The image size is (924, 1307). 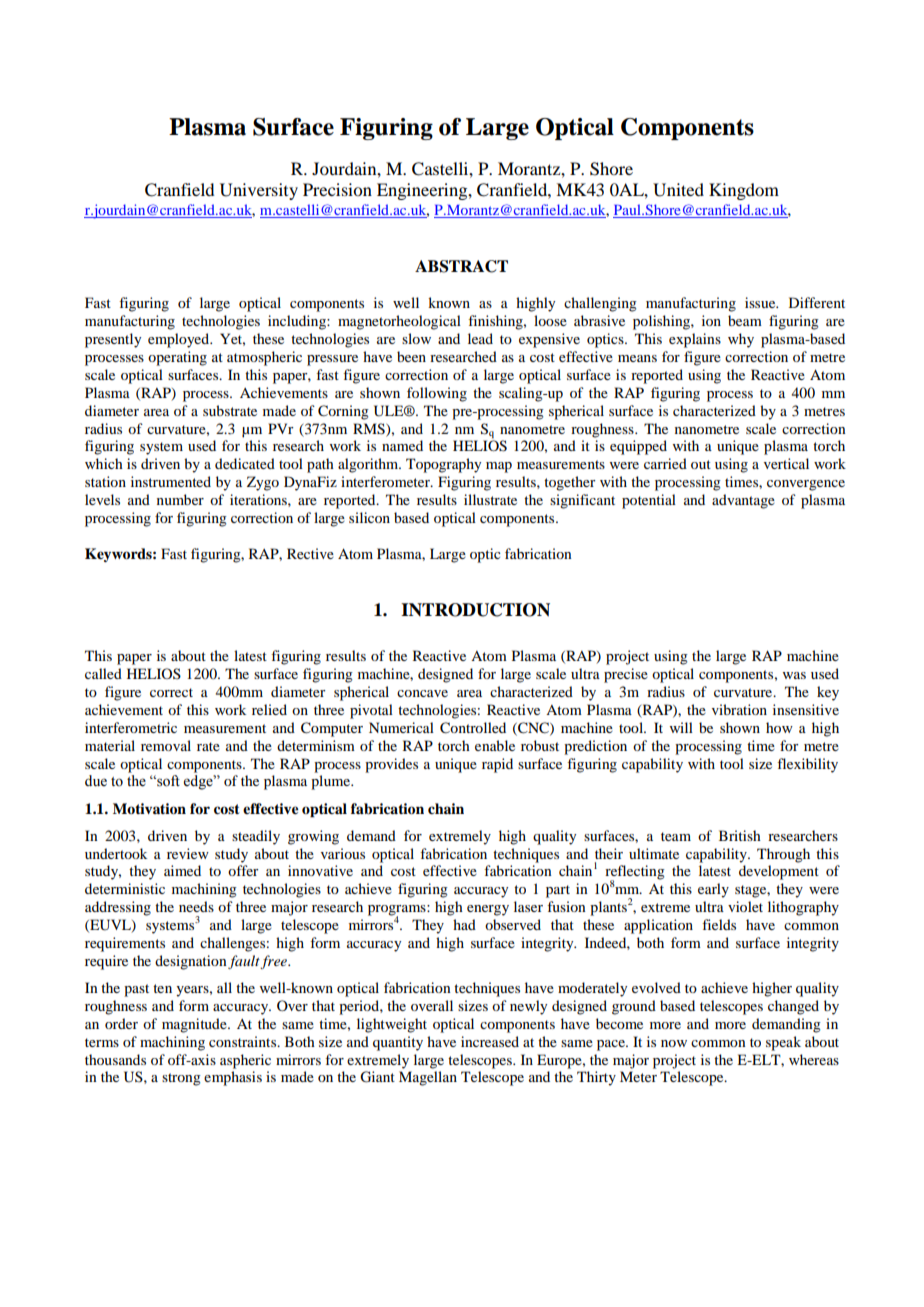 I want to click on ABSTRACT, so click(x=461, y=266).
